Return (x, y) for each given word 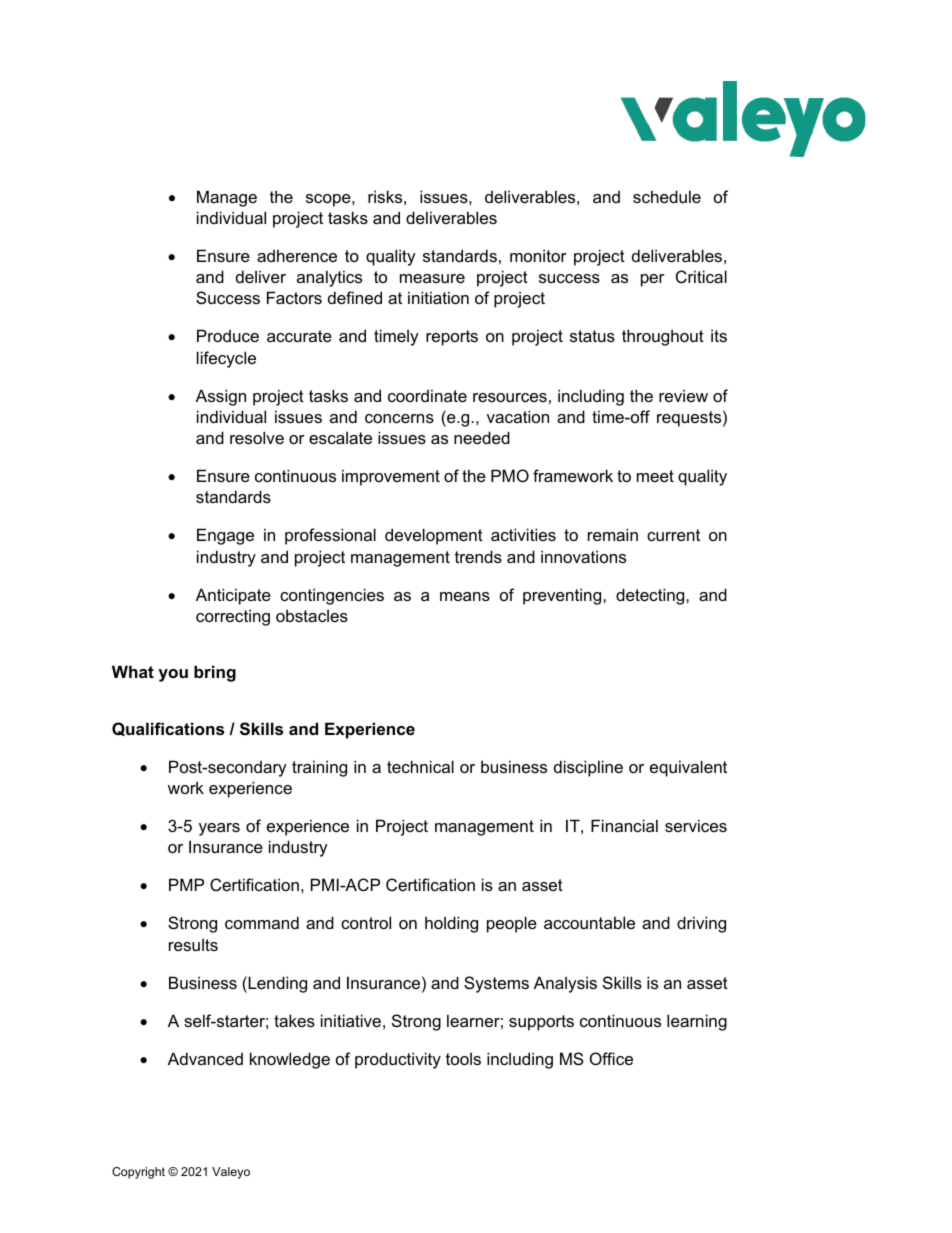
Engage (225, 536)
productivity (398, 1060)
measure (432, 278)
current (673, 535)
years (219, 829)
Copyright (138, 1173)
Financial (624, 825)
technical (420, 766)
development (434, 536)
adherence (297, 255)
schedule (667, 196)
